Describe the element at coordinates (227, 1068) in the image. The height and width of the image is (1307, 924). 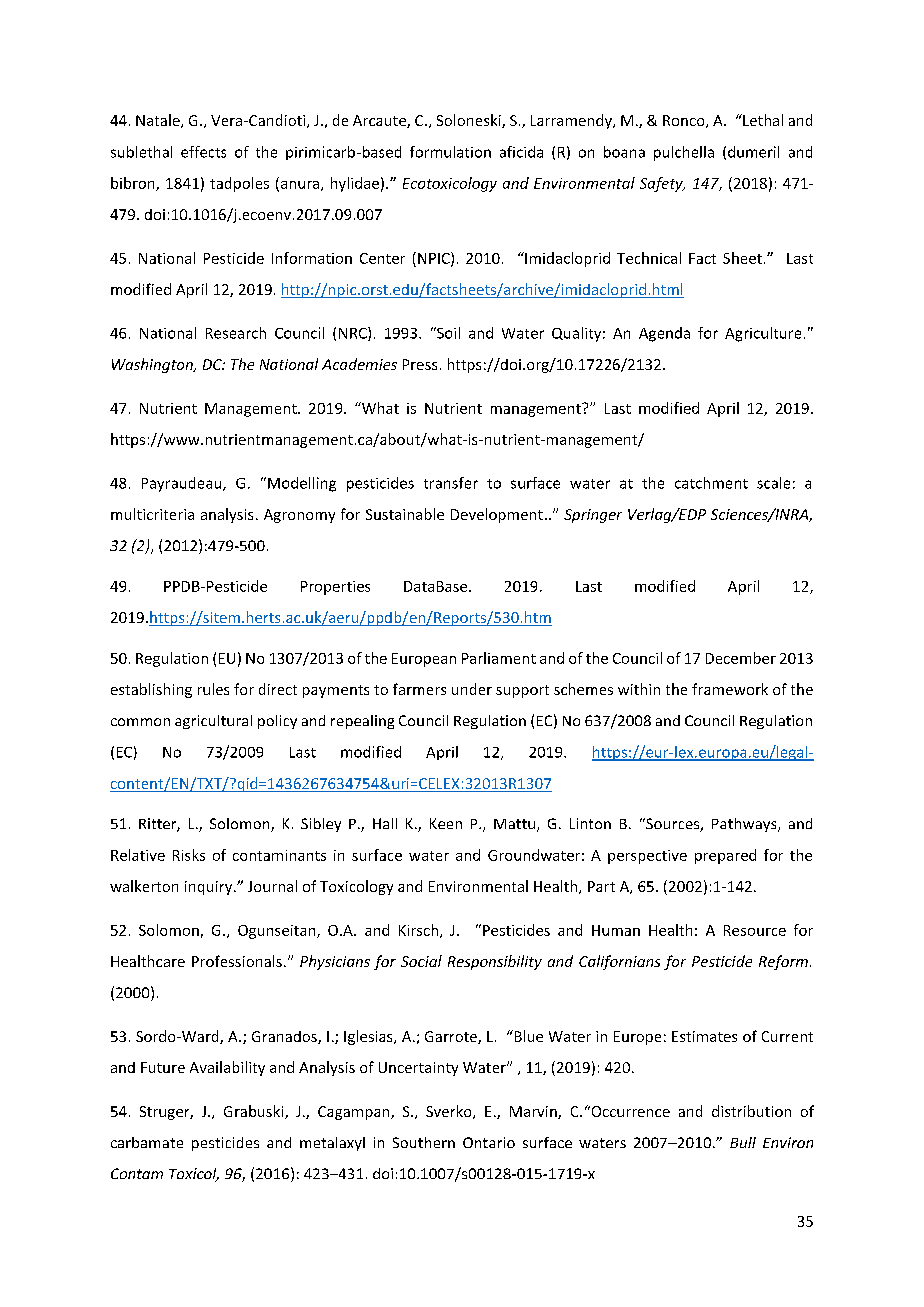
I see `Availability` at that location.
